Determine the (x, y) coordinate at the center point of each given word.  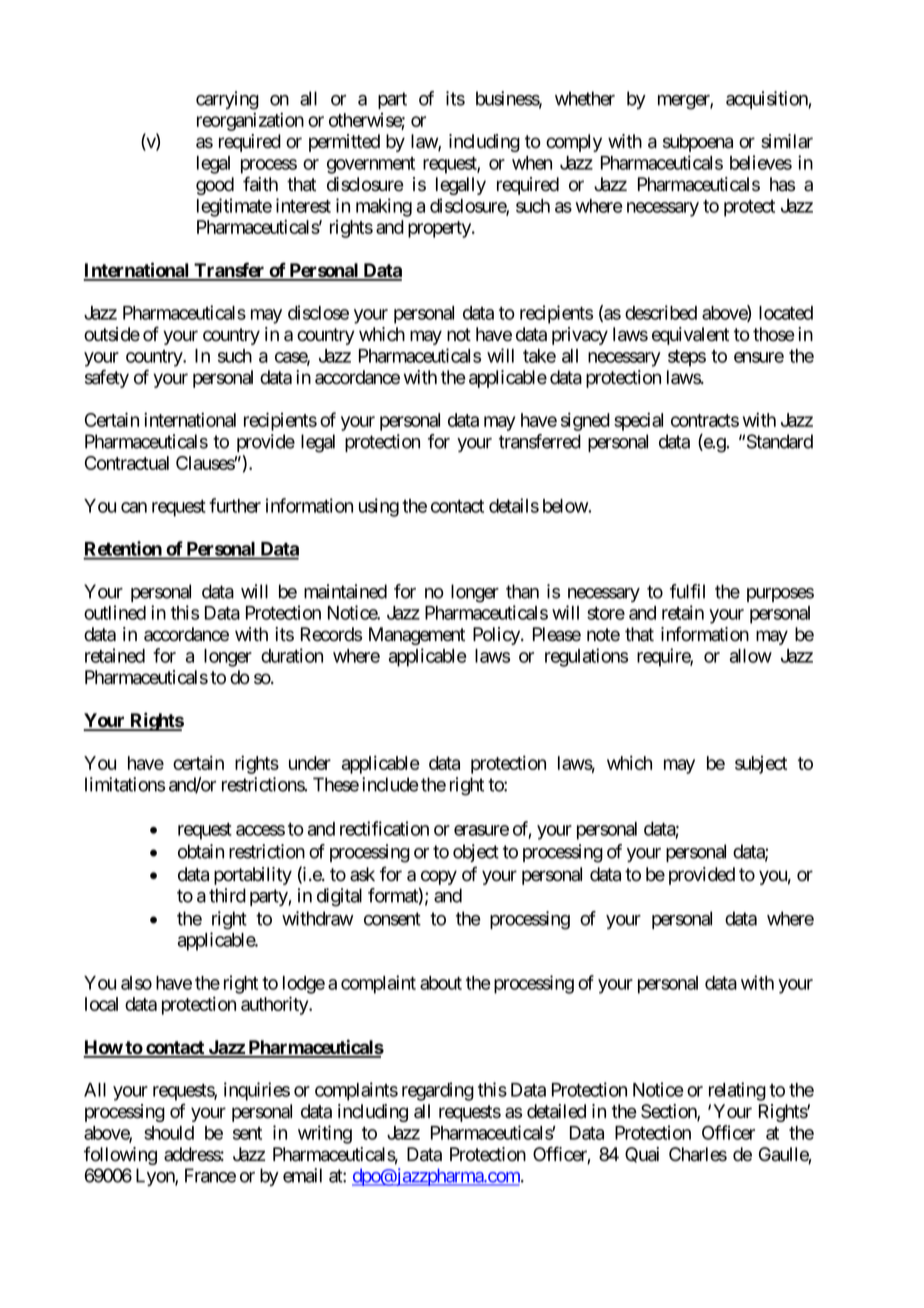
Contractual (127, 463)
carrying (227, 100)
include (390, 784)
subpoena (698, 143)
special (638, 421)
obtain (201, 851)
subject (761, 765)
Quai (642, 1155)
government (371, 165)
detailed (556, 1111)
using (379, 507)
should (169, 1133)
